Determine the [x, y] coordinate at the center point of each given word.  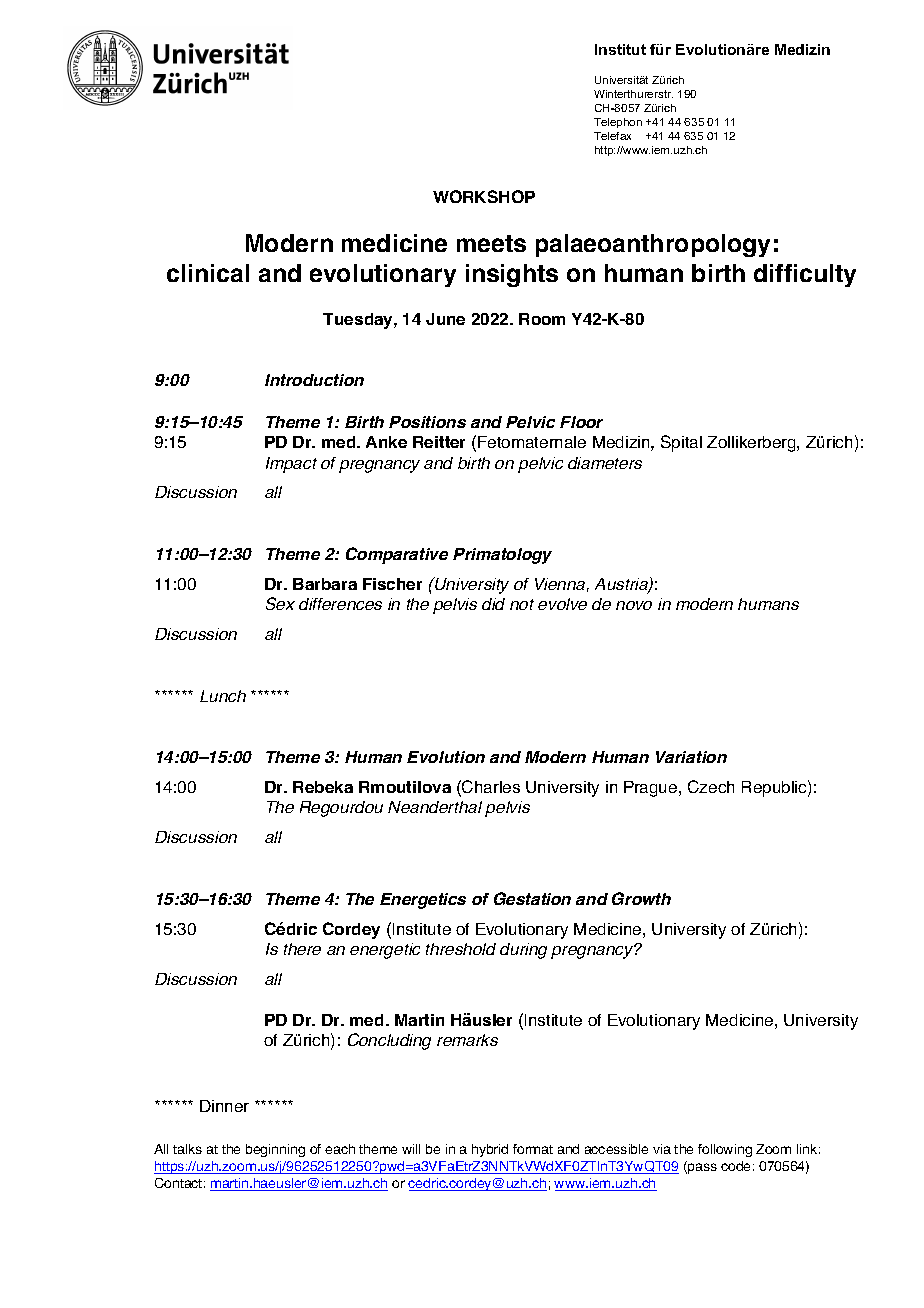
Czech [711, 786]
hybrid [490, 1150]
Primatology [502, 556]
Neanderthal [435, 807]
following [725, 1150]
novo [634, 605]
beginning [275, 1150]
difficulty [805, 275]
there [302, 949]
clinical [208, 273]
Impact [291, 465]
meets [491, 243]
